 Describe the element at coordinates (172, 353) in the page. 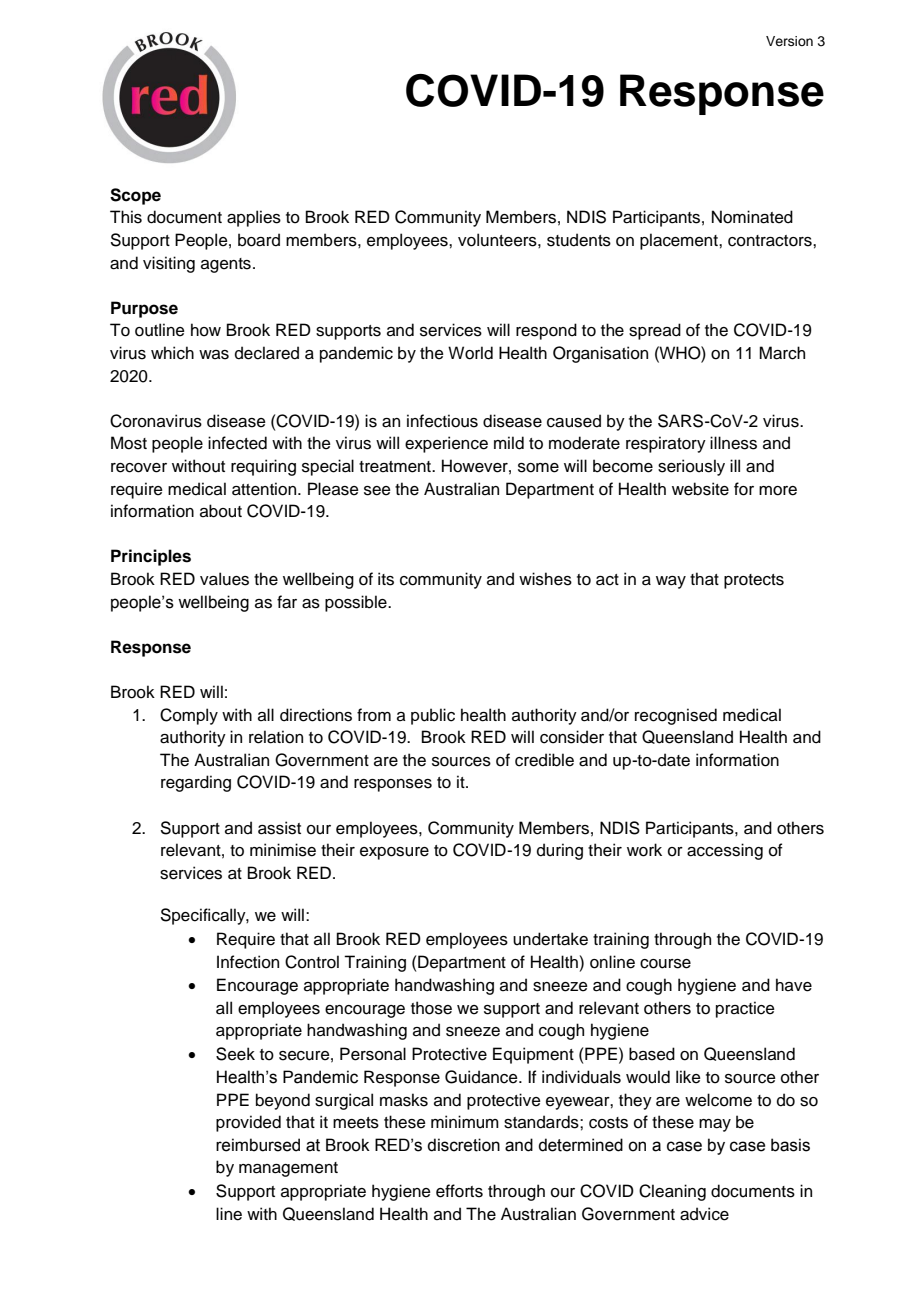

I see `which` at that location.
